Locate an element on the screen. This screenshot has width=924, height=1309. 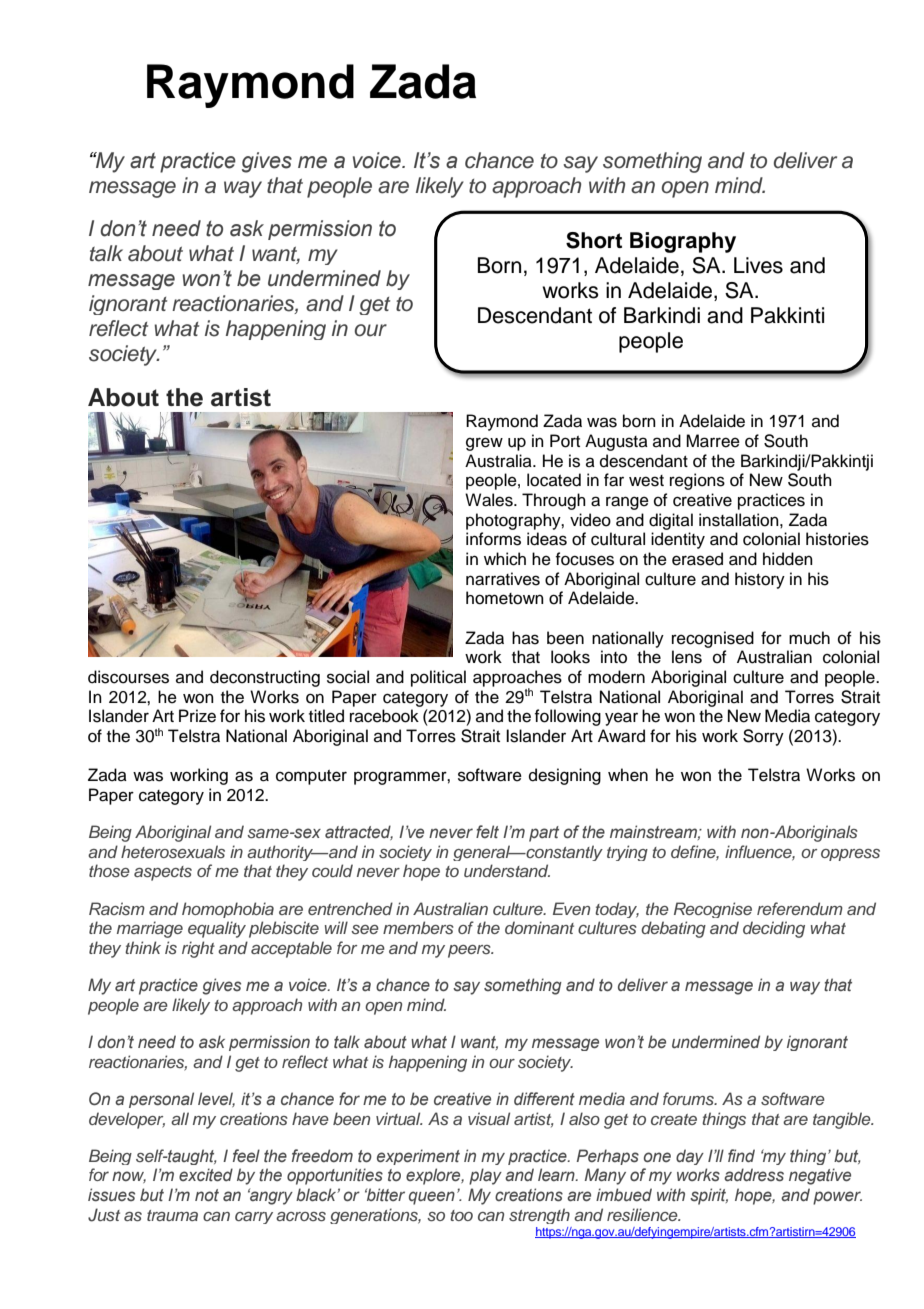
aspects is located at coordinates (163, 873).
